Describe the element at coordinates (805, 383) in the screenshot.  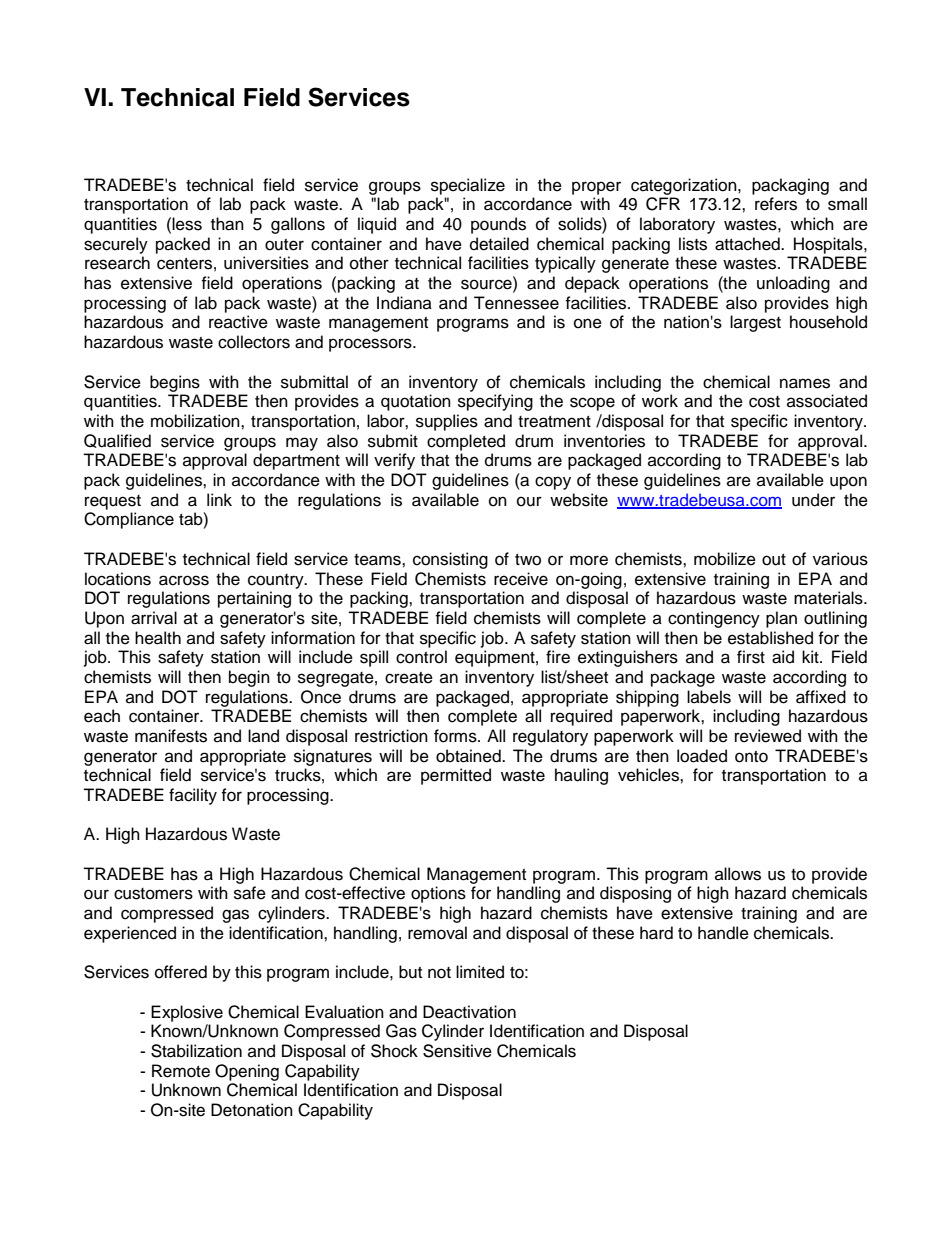
I see `names` at that location.
